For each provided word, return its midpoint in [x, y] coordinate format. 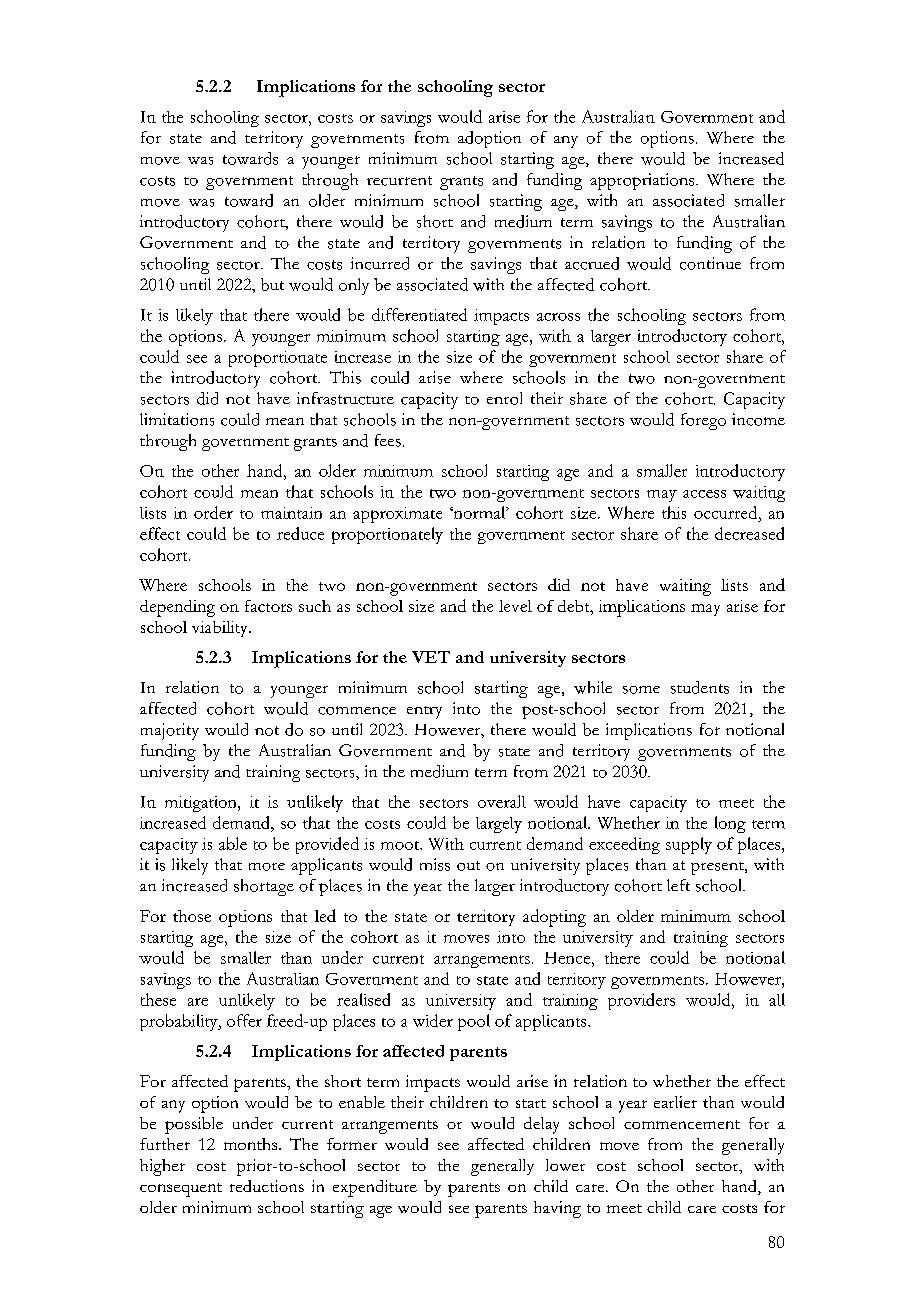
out [468, 866]
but [272, 284]
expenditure [375, 1188]
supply [689, 845]
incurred [380, 263]
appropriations [643, 181]
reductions [267, 1186]
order [213, 512]
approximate [397, 515]
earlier [675, 1102]
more [267, 867]
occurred [727, 512]
